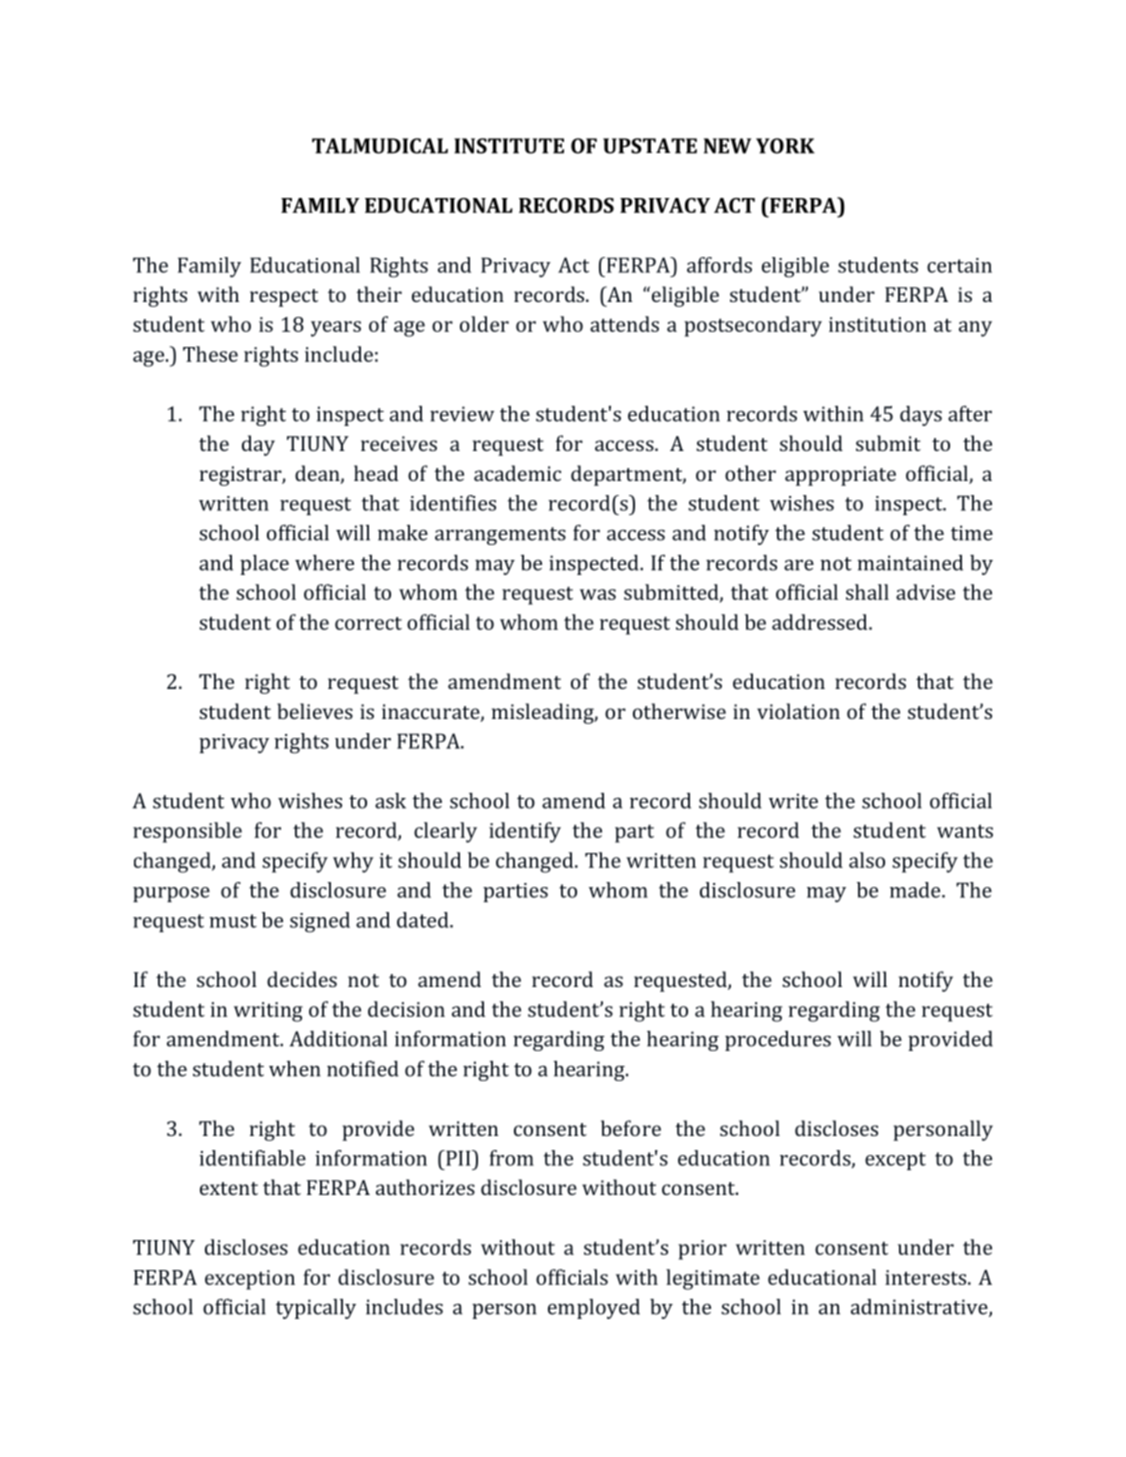 This document has width=1126, height=1457. What do you see at coordinates (509, 146) in the document?
I see `INSTITUTE` at bounding box center [509, 146].
